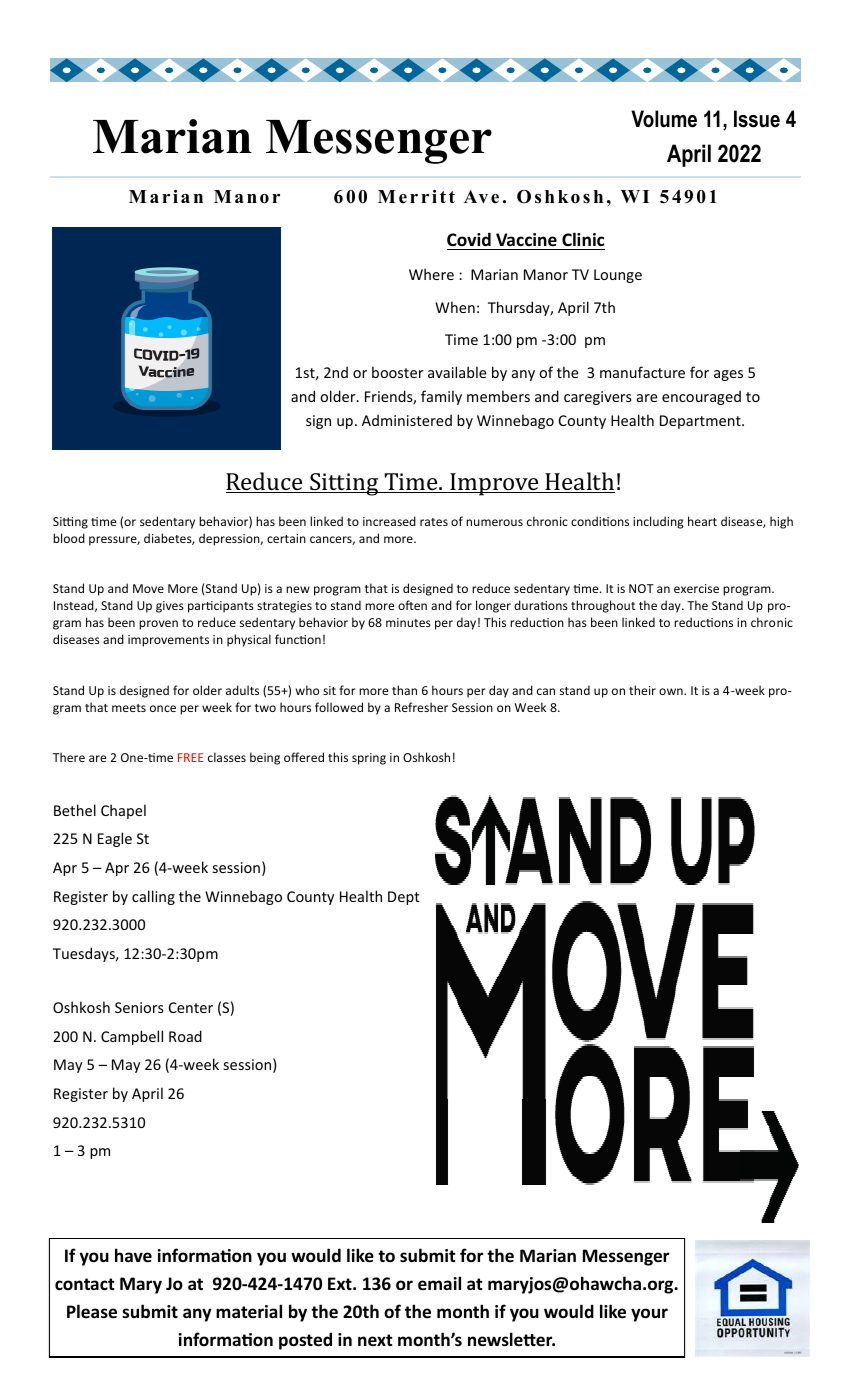  I want to click on Move, so click(148, 588).
